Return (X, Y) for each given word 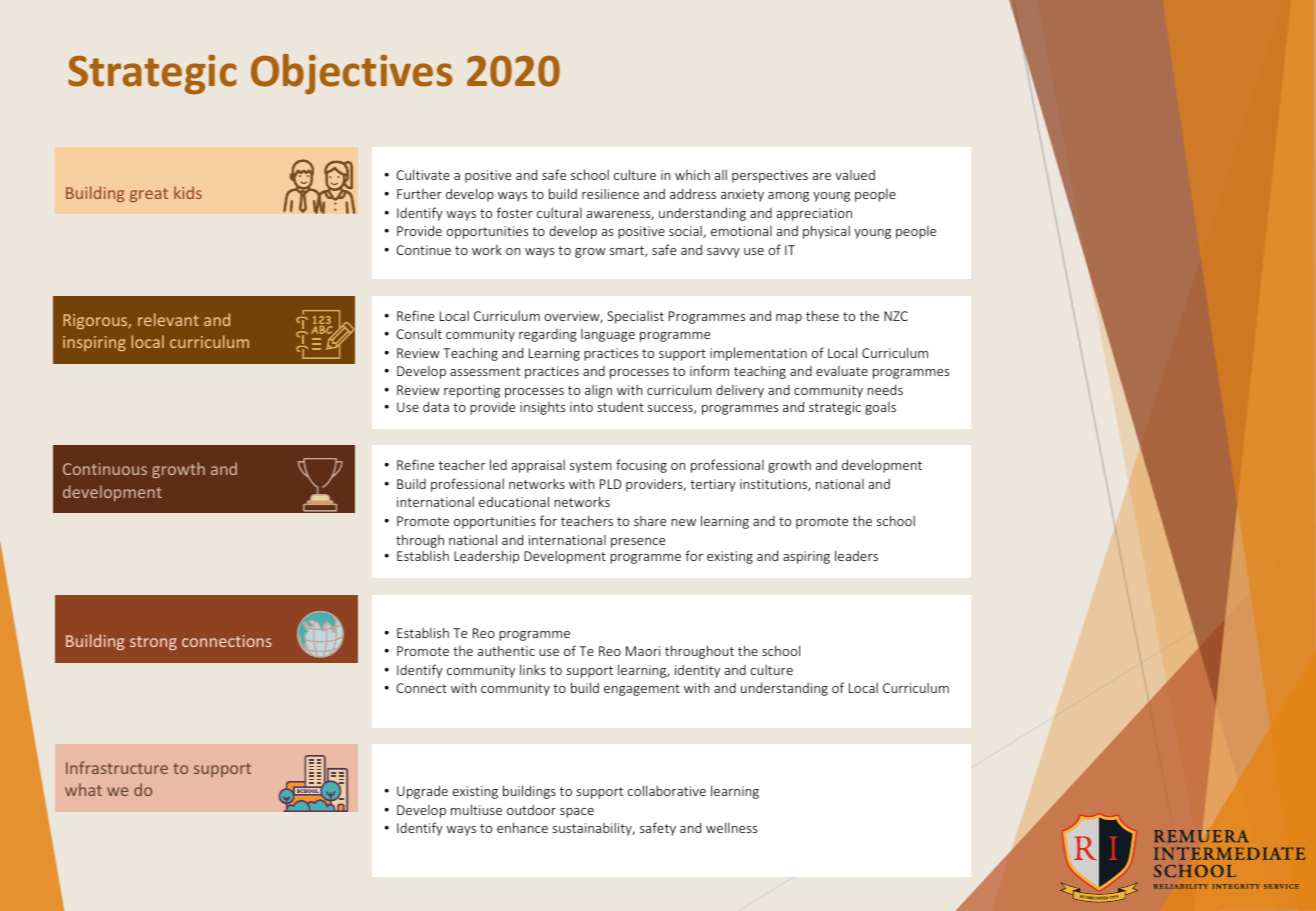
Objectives (352, 74)
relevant (168, 319)
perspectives (770, 176)
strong (153, 643)
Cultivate (423, 174)
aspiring (806, 557)
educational (514, 501)
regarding (548, 335)
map (789, 319)
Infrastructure (117, 767)
